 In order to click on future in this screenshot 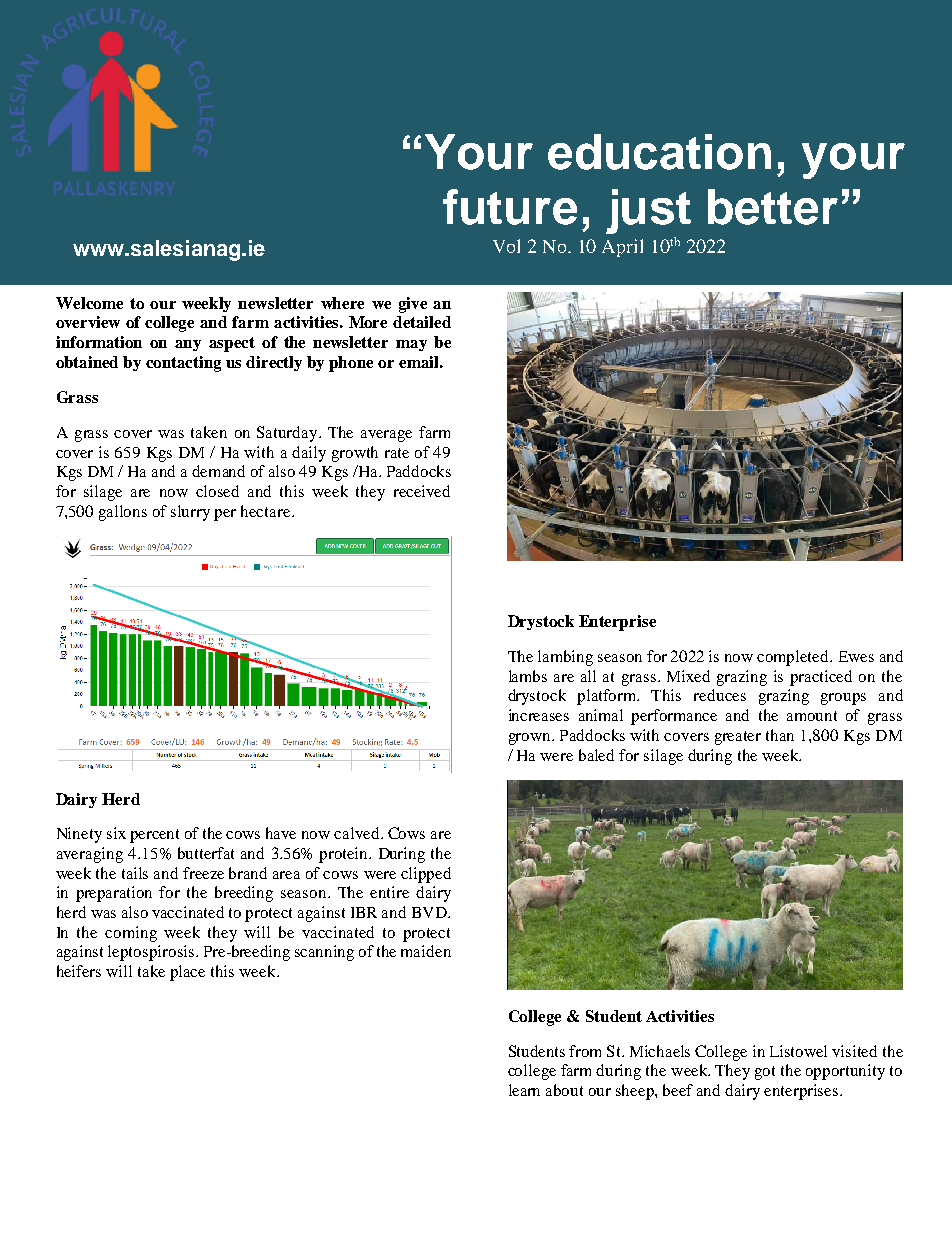, I will do `click(510, 207)`.
